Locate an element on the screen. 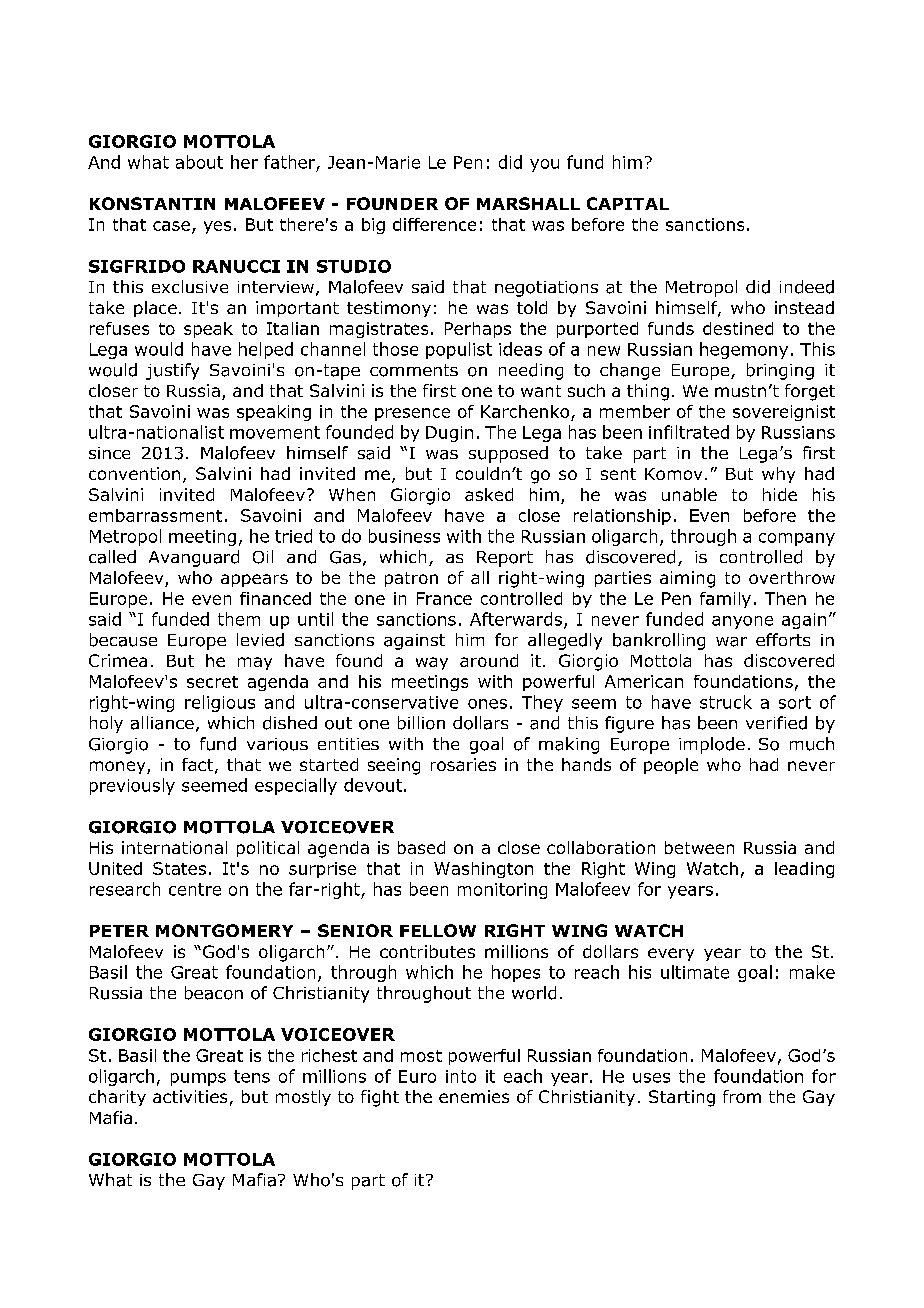 This screenshot has width=924, height=1308. CAPITAL is located at coordinates (628, 203).
